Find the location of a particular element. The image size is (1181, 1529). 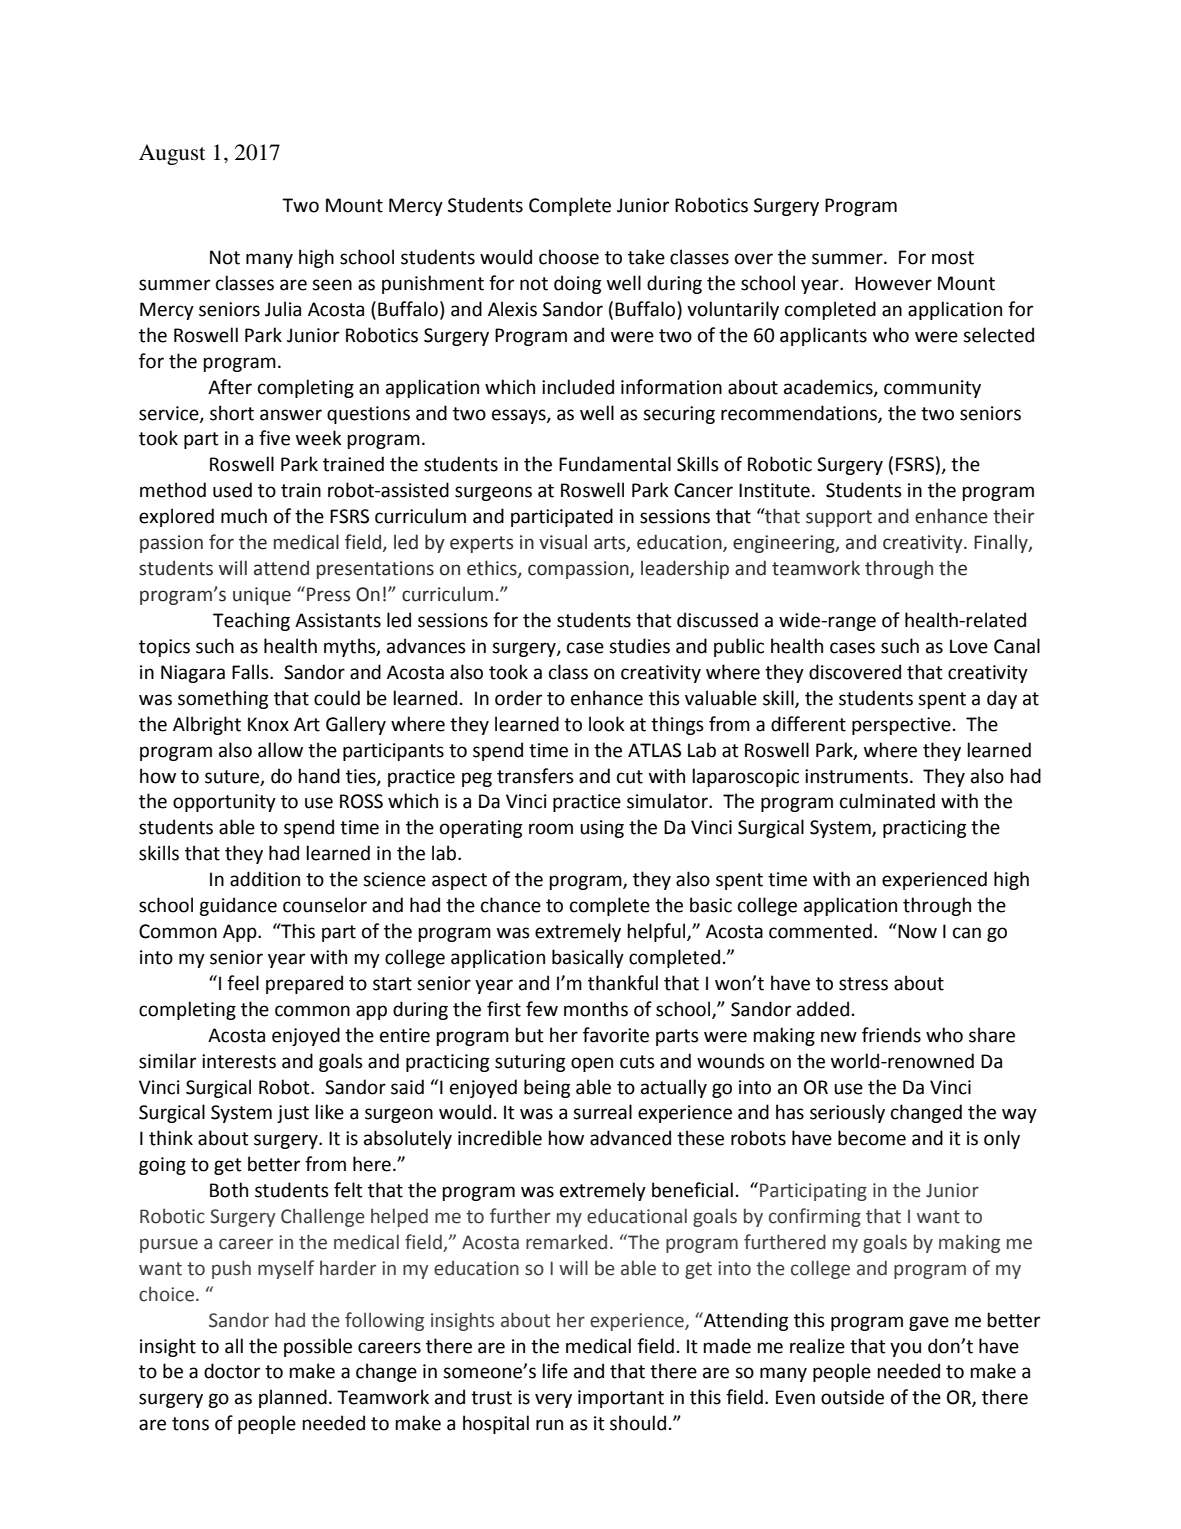

planned is located at coordinates (293, 1398).
